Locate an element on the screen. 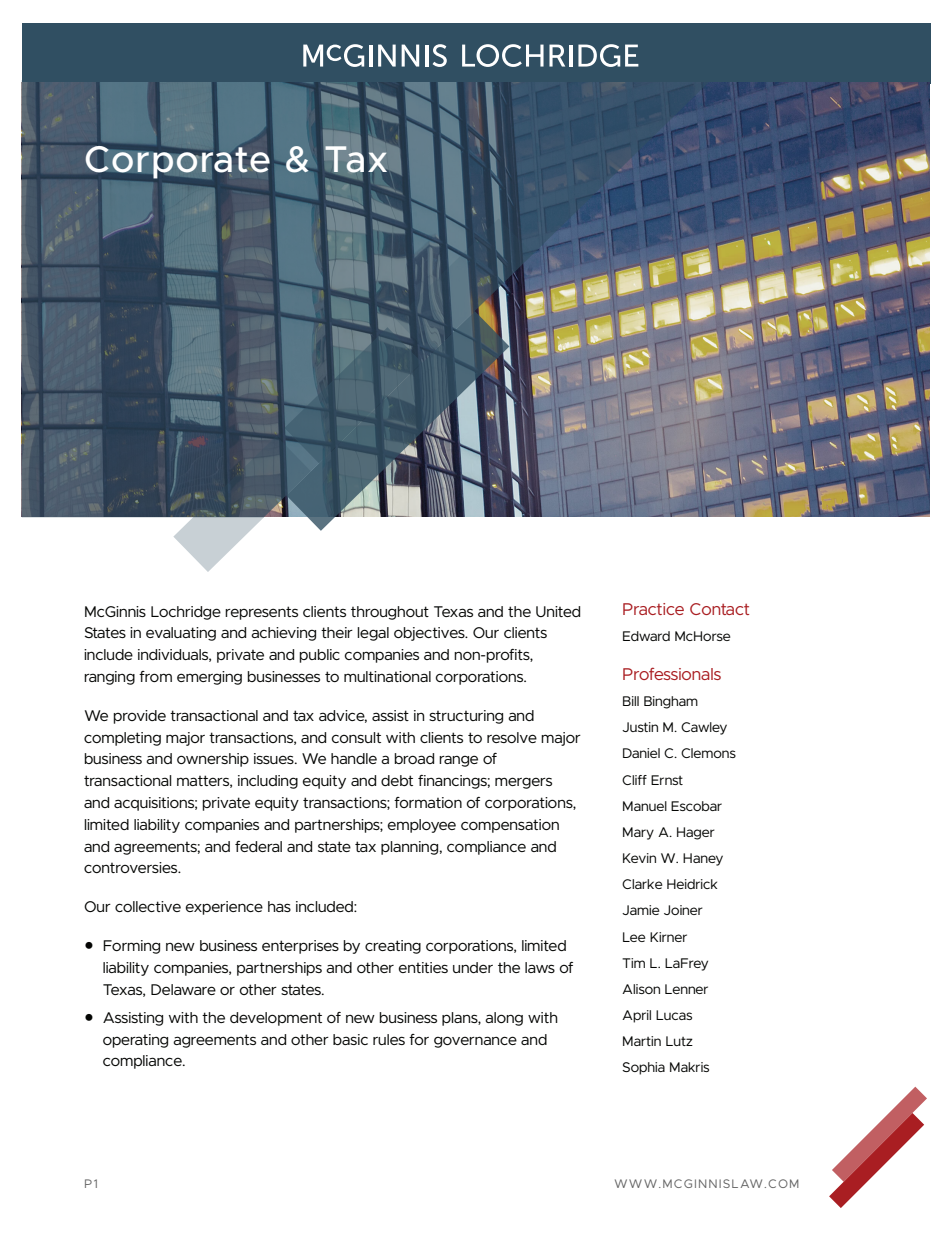 The image size is (952, 1233). ownership is located at coordinates (213, 760).
